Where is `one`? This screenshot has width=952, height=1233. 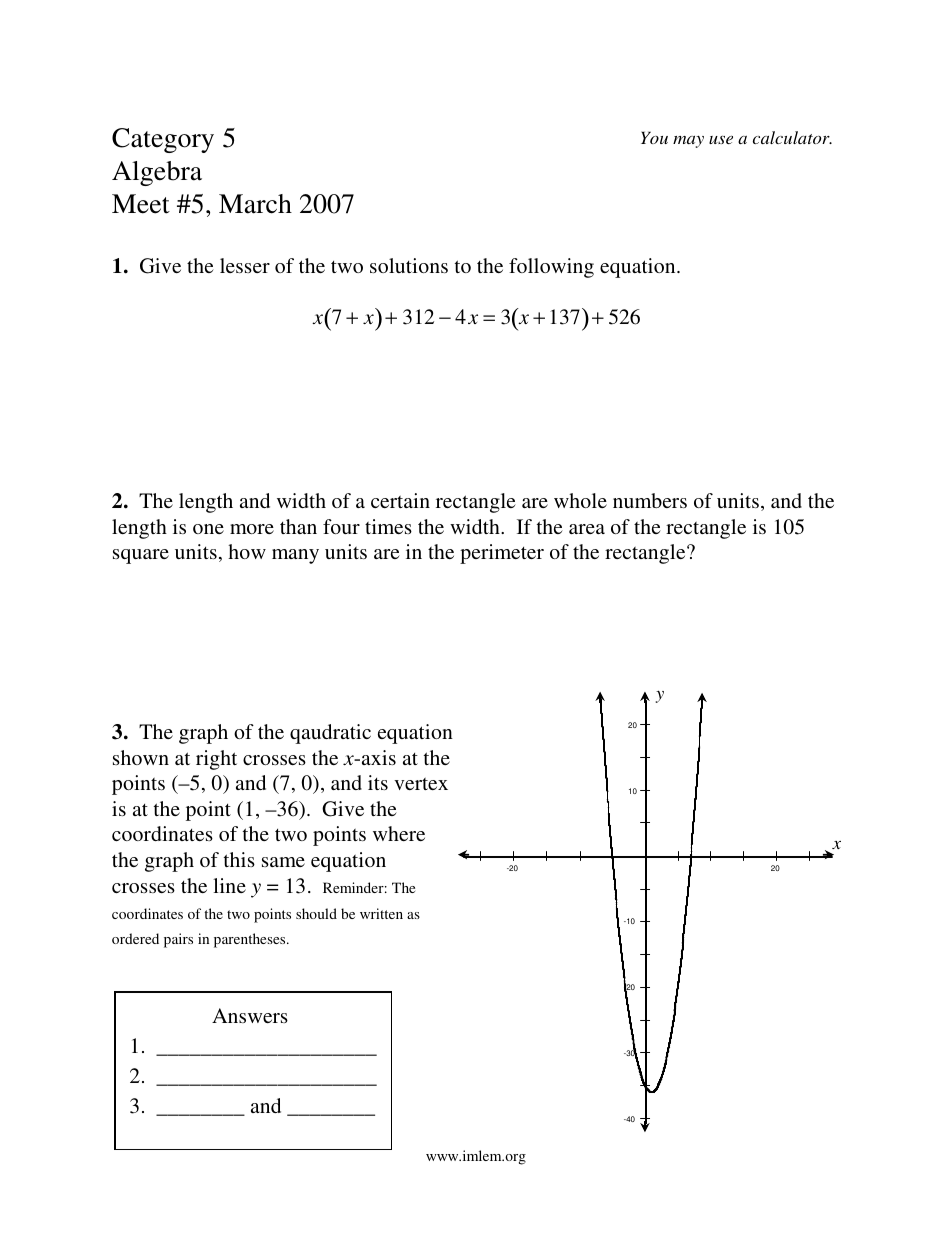 one is located at coordinates (208, 529).
